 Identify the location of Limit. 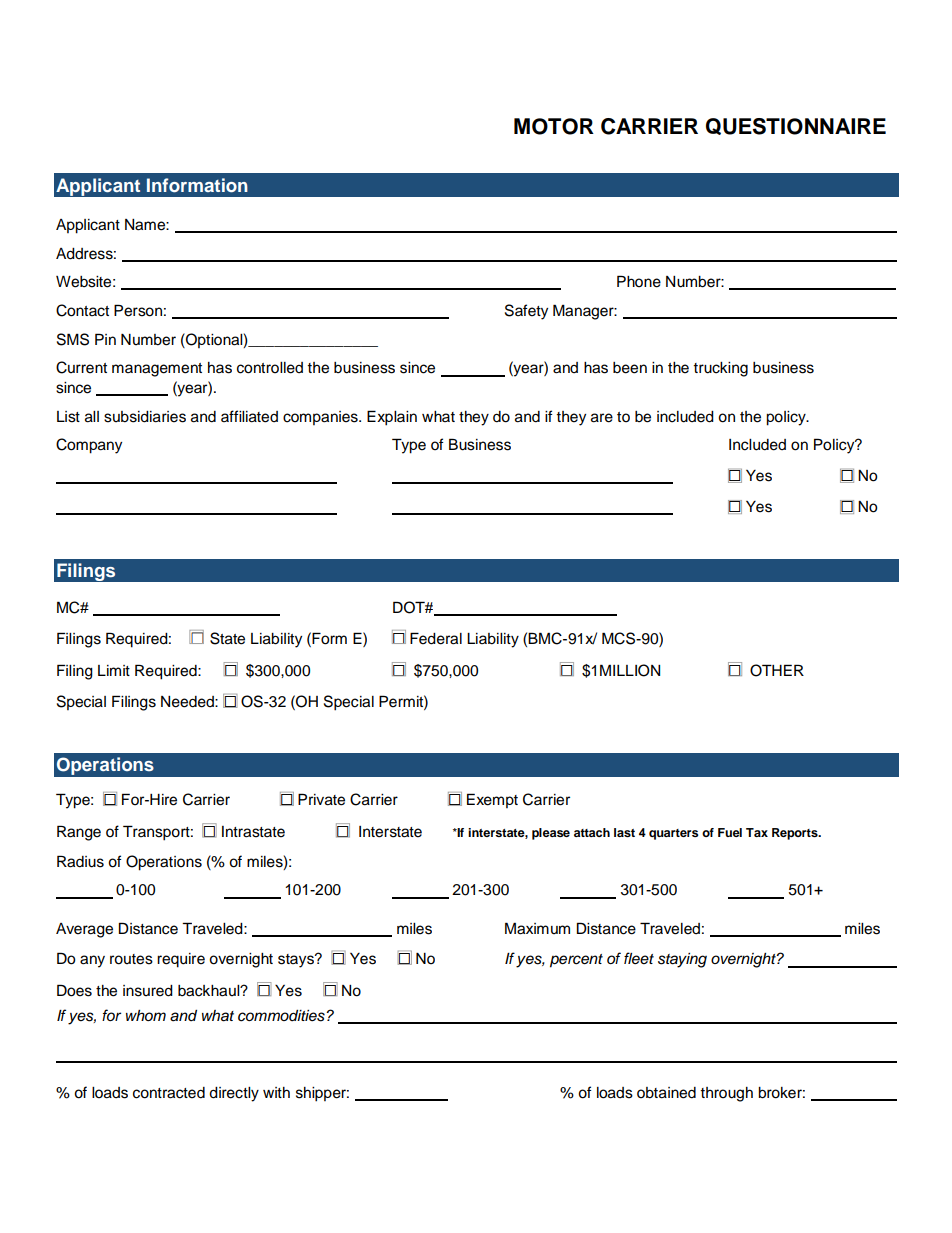
(114, 670).
